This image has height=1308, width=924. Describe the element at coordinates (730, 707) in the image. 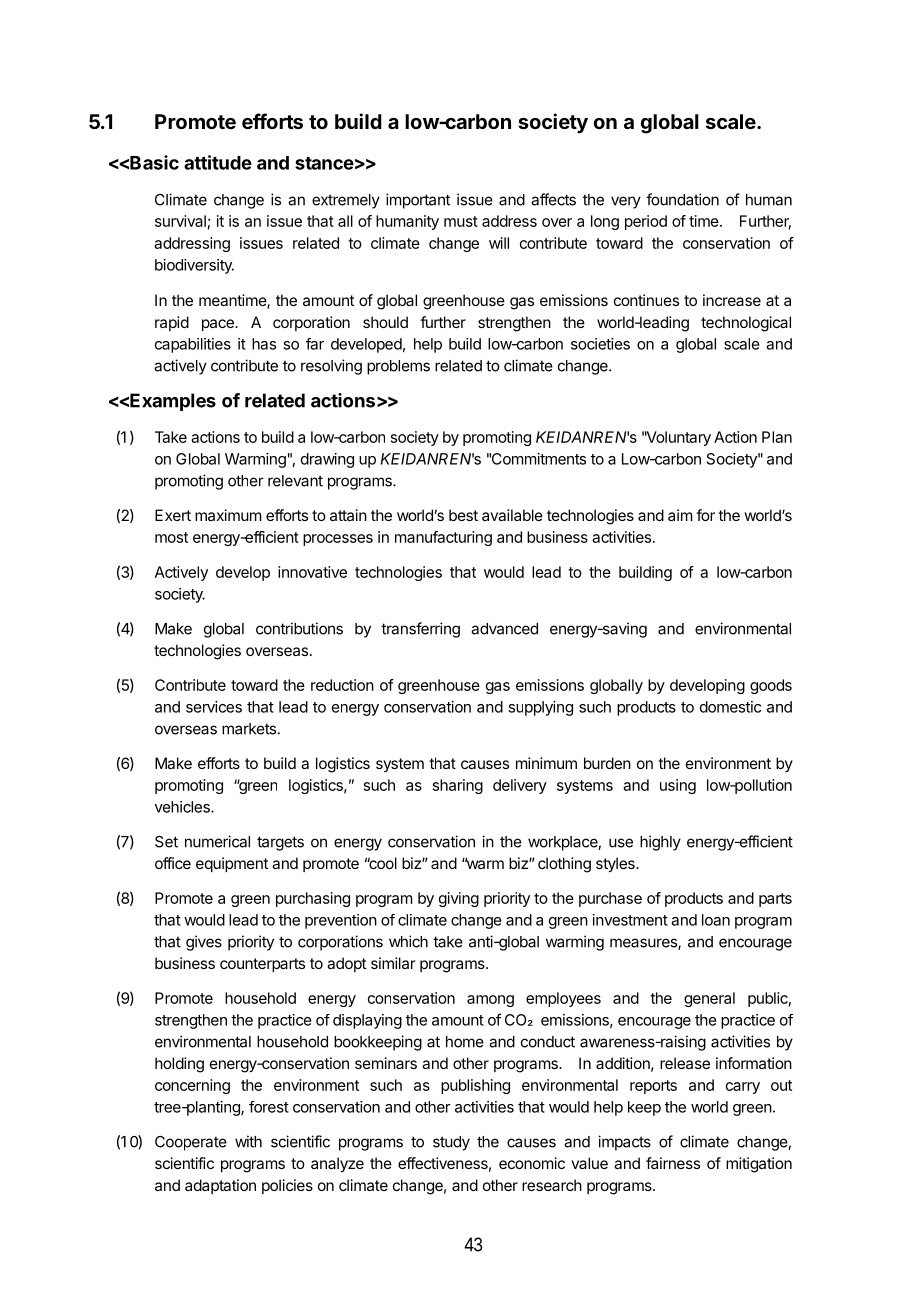

I see `domestic` at that location.
